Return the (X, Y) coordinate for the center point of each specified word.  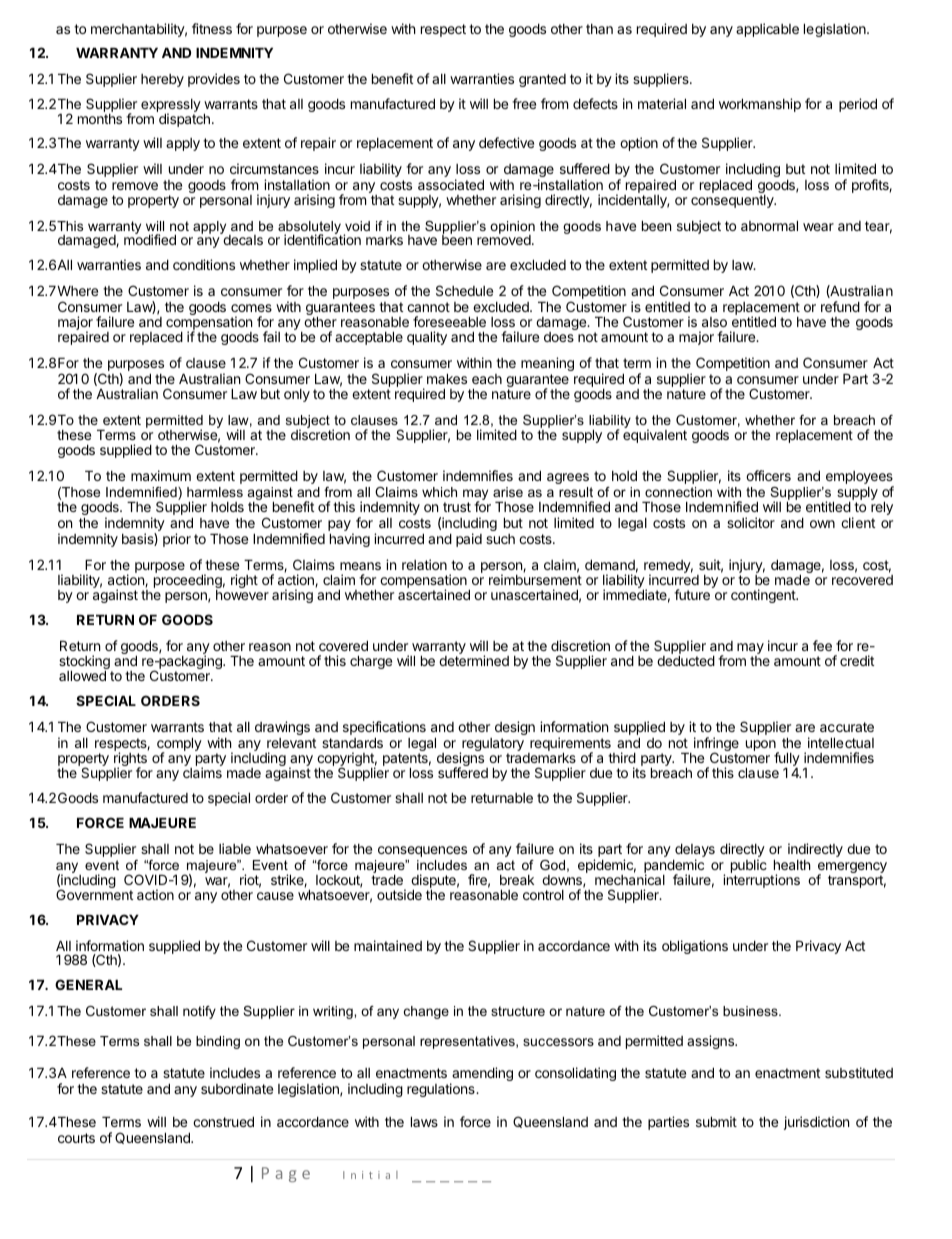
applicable (767, 30)
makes (447, 379)
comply (179, 746)
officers (768, 475)
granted (542, 80)
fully (787, 760)
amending (481, 1075)
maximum (161, 475)
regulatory (492, 746)
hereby (162, 80)
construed (223, 1122)
